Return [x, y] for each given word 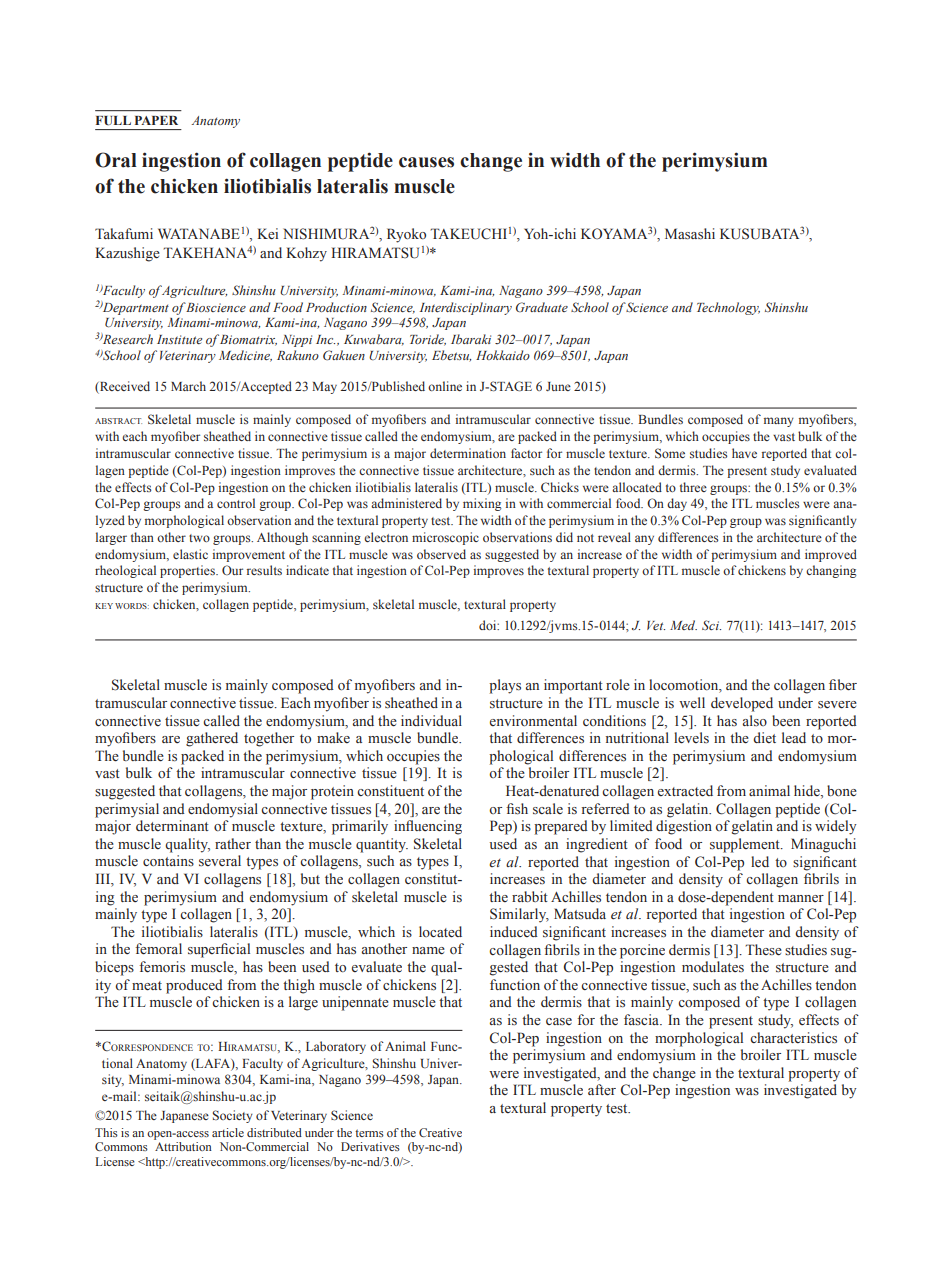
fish [517, 809]
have [744, 453]
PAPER [156, 120]
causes [426, 162]
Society [233, 1116]
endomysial [223, 810]
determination [468, 453]
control [236, 503]
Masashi [690, 234]
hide [808, 792]
